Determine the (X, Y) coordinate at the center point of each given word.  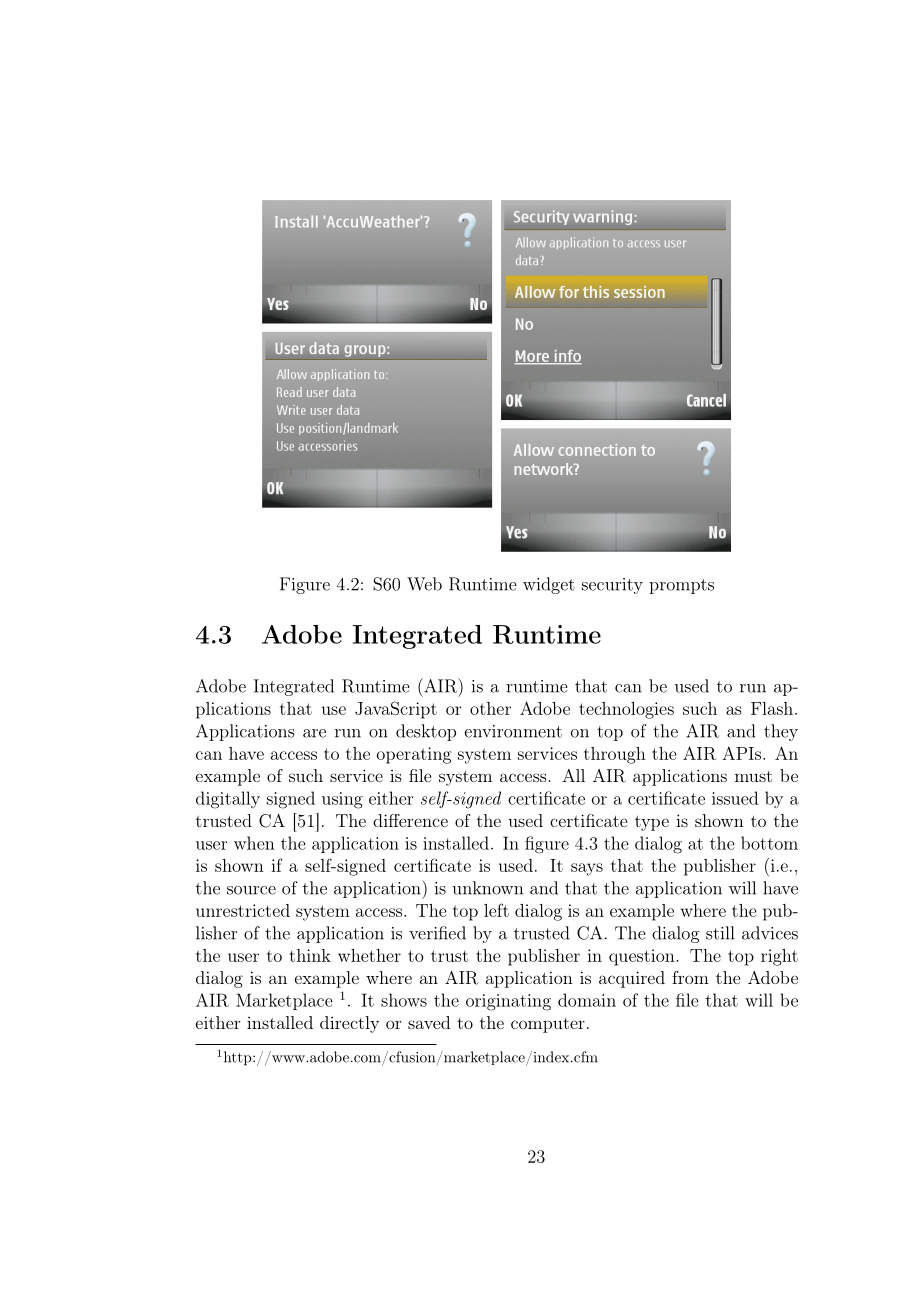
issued (735, 798)
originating (508, 1002)
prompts (681, 586)
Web (424, 584)
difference (410, 820)
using (342, 800)
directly (349, 1024)
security (612, 586)
